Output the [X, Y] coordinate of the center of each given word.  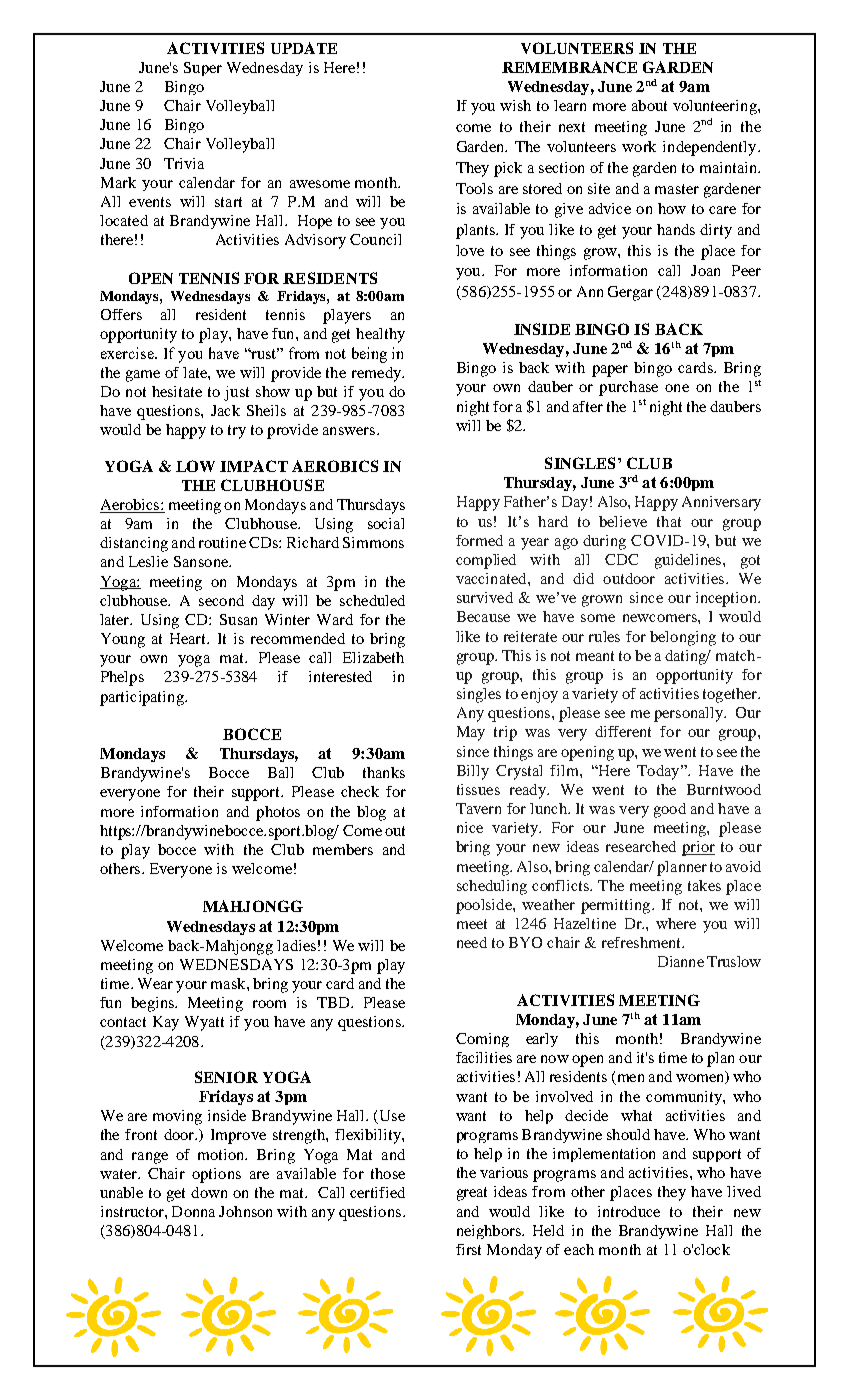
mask [229, 983]
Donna [193, 1211]
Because [483, 616]
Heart [189, 638]
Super [203, 69]
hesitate [177, 391]
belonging [683, 638]
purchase [628, 388]
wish [515, 105]
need [472, 942]
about [649, 105]
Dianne [681, 961]
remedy [377, 374]
